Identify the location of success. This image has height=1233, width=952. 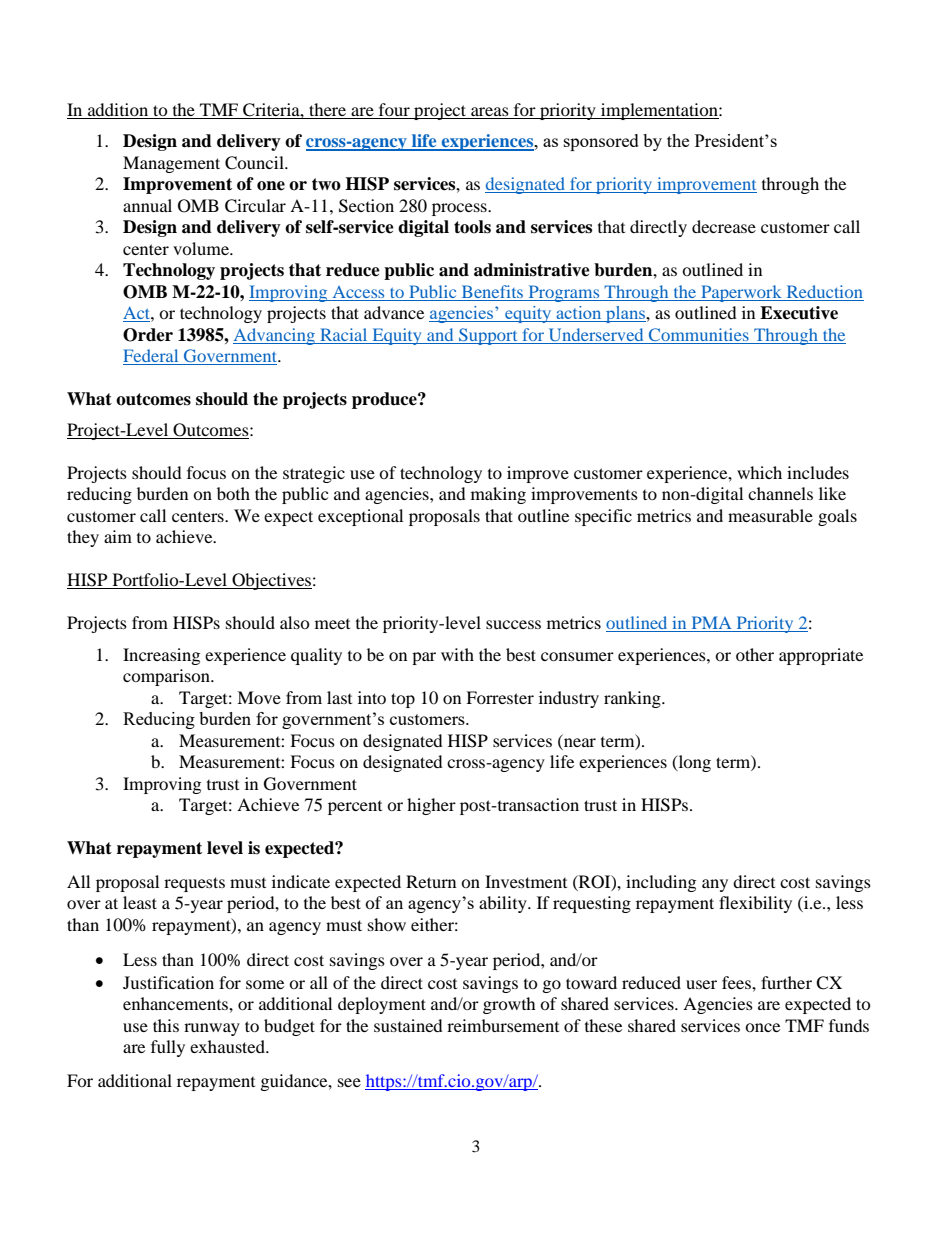
(513, 624).
